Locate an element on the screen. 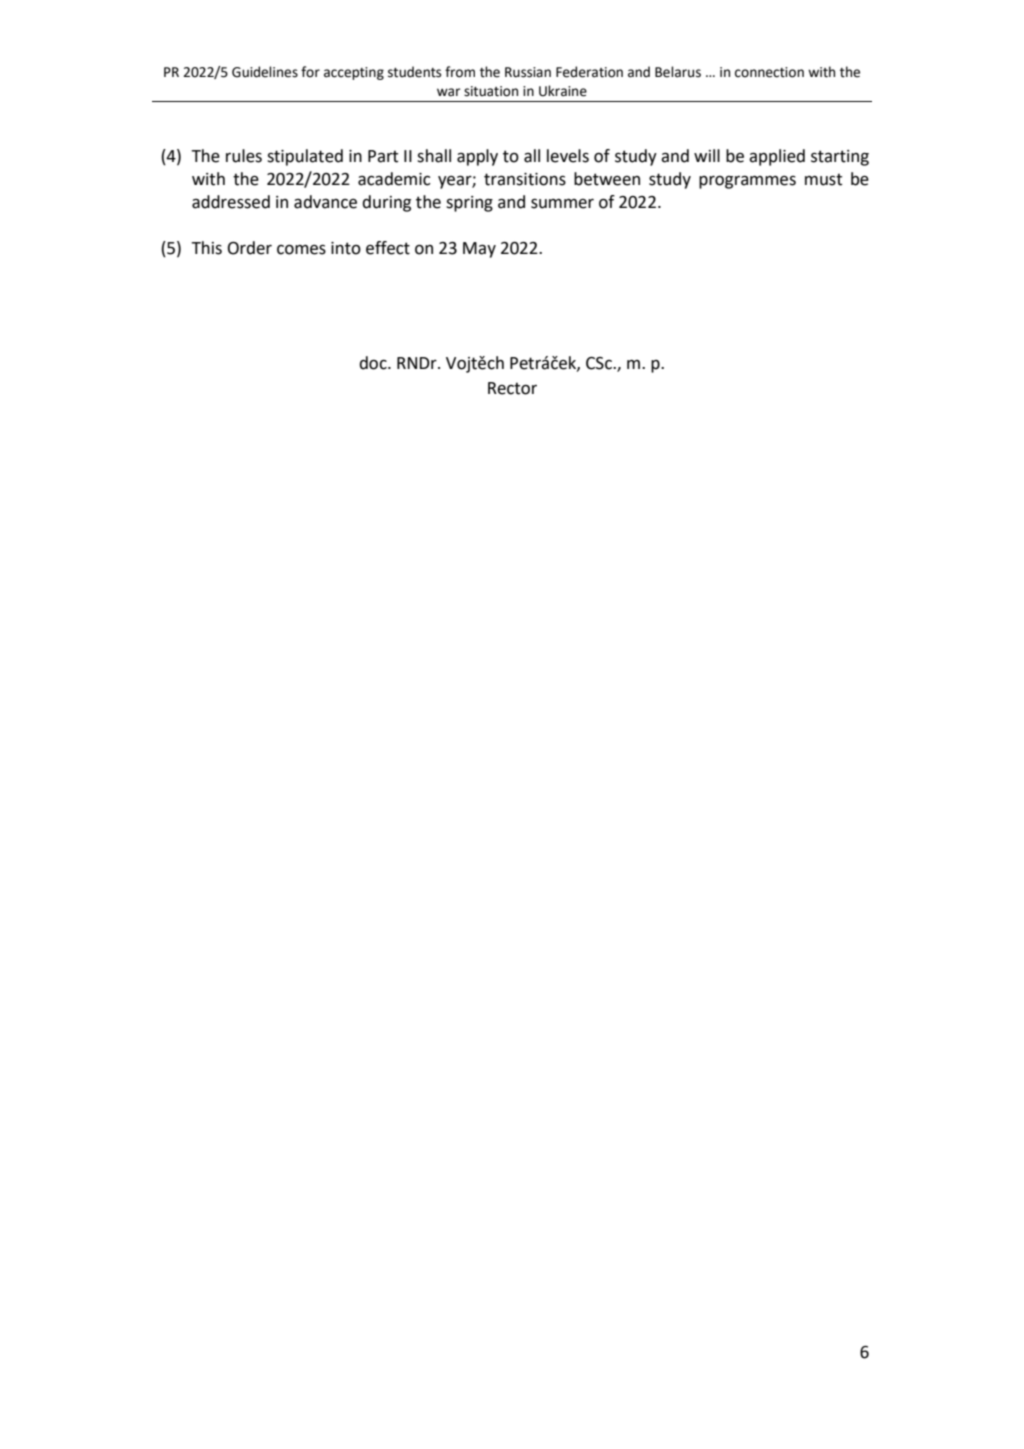 This screenshot has width=1024, height=1449. programmes is located at coordinates (747, 182).
